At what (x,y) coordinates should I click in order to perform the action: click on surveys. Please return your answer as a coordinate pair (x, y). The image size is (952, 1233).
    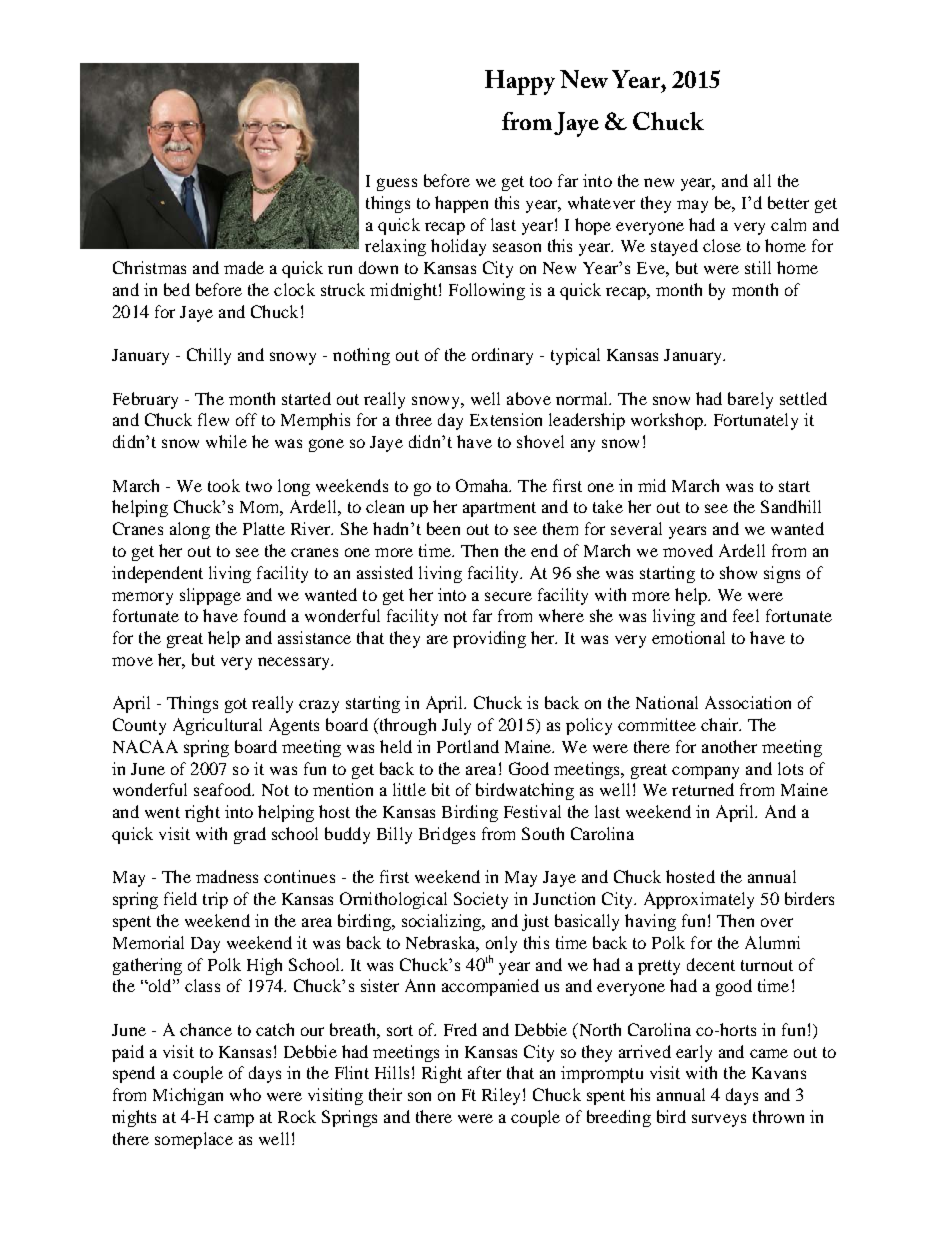
    Looking at the image, I should click on (719, 1120).
